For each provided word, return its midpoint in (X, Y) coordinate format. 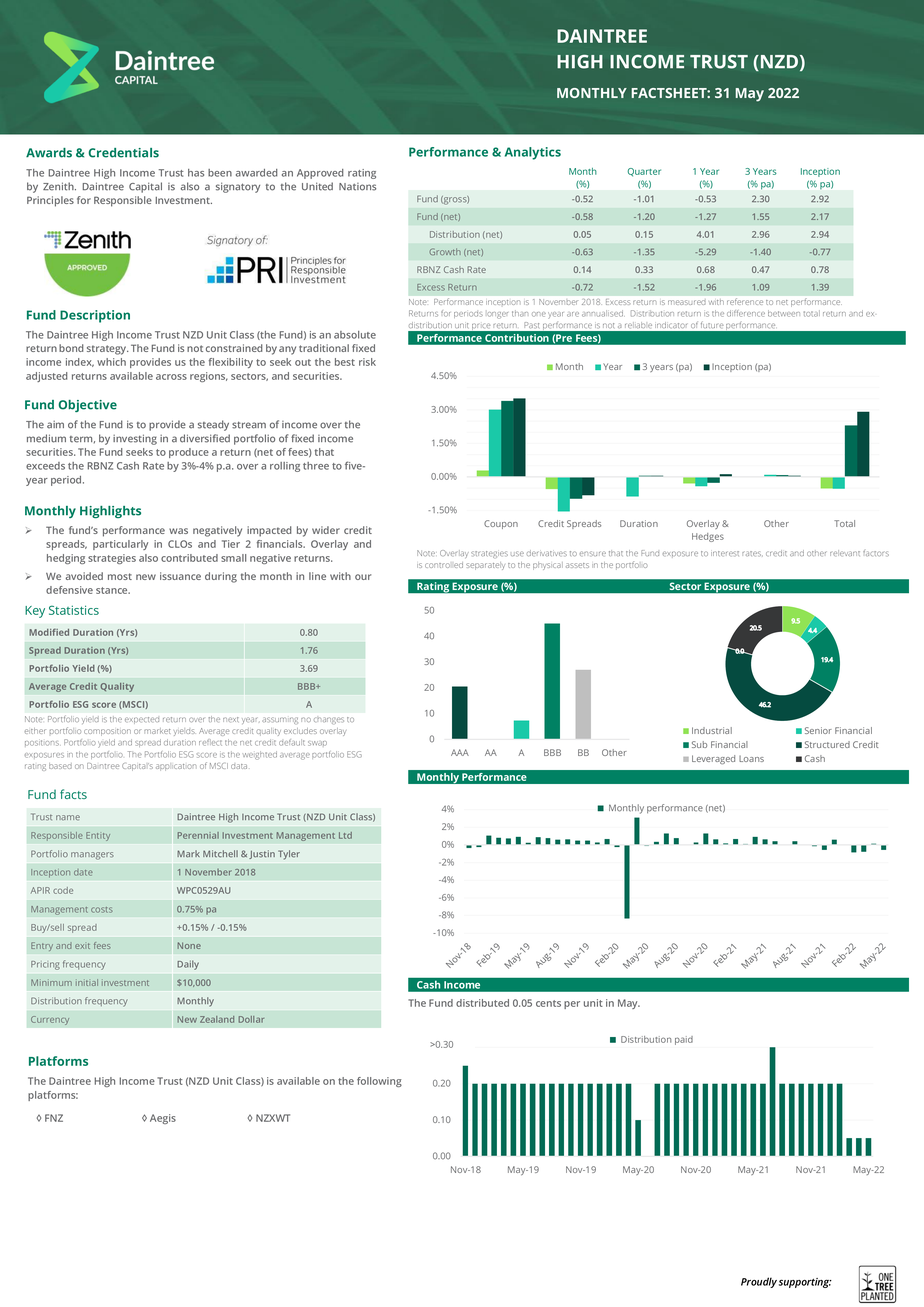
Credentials (124, 153)
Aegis (163, 1119)
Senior (818, 730)
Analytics (533, 153)
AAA (460, 752)
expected (142, 719)
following (379, 1082)
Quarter (644, 172)
